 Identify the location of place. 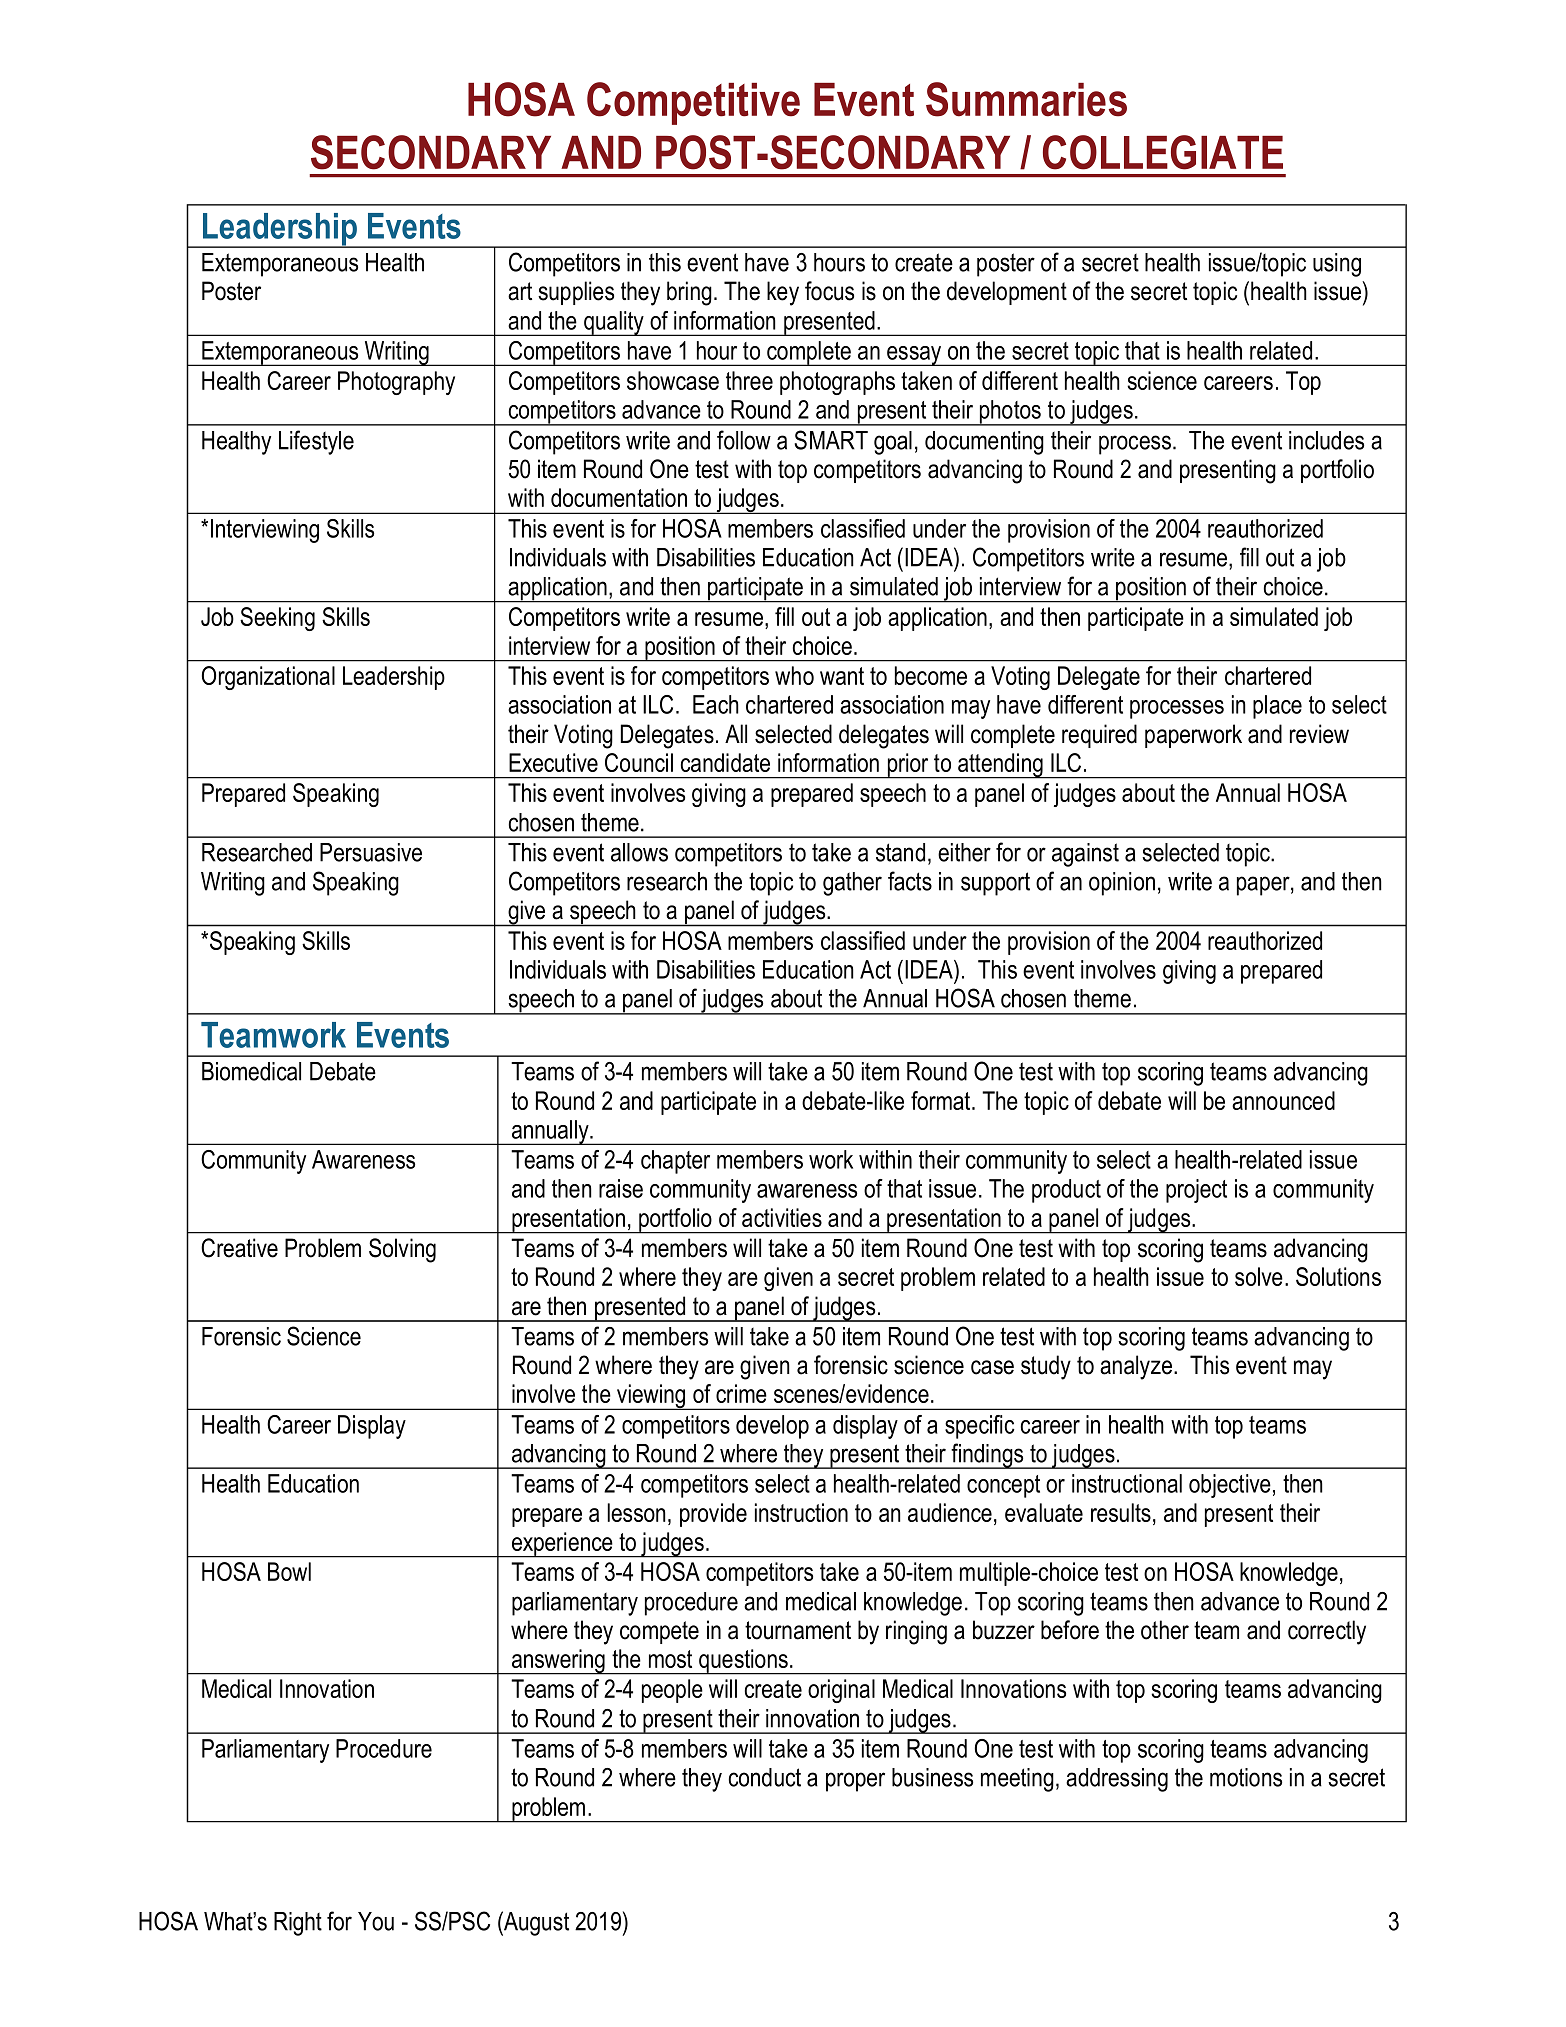
(1277, 707).
